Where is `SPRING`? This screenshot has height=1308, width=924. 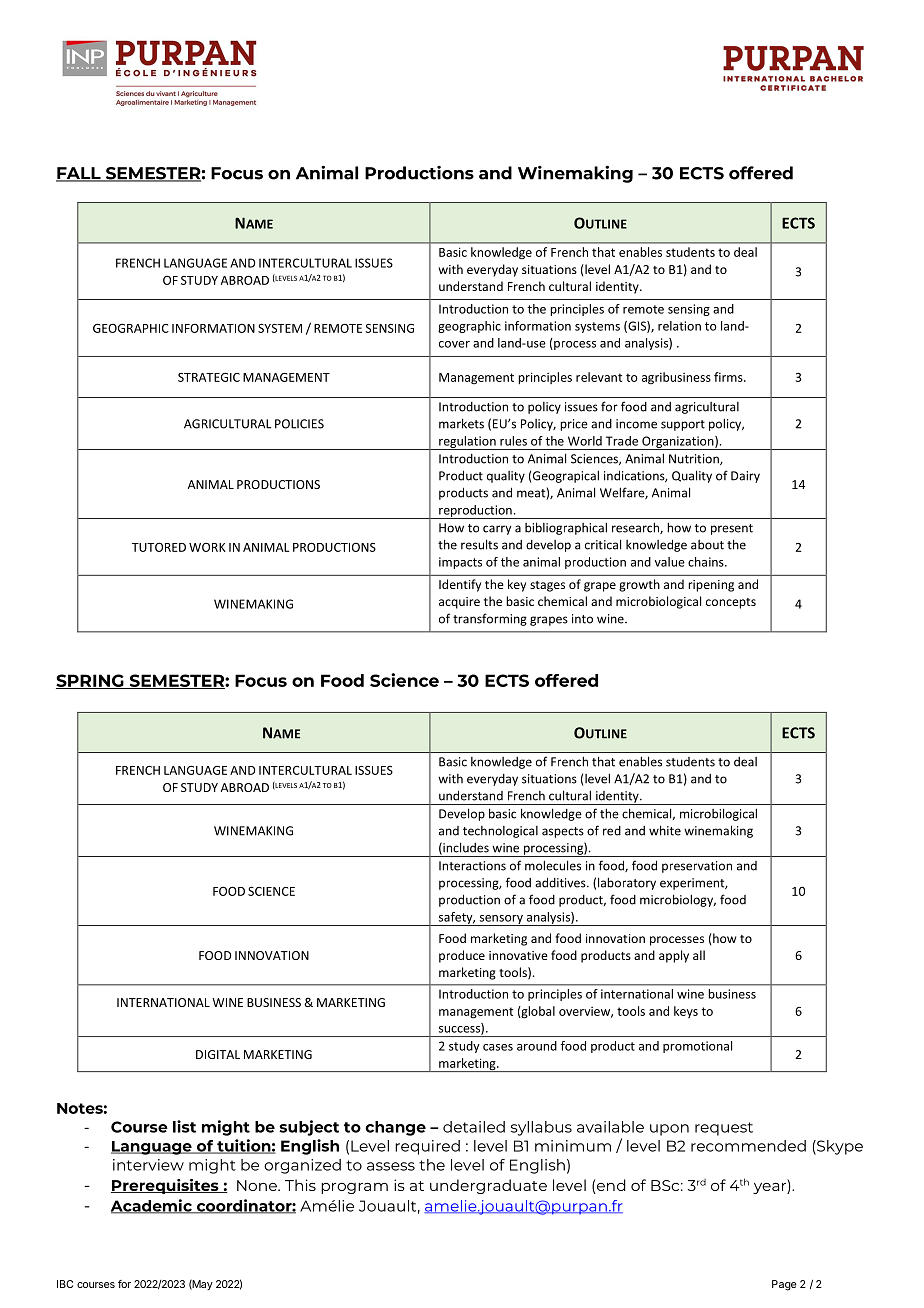 SPRING is located at coordinates (91, 681).
